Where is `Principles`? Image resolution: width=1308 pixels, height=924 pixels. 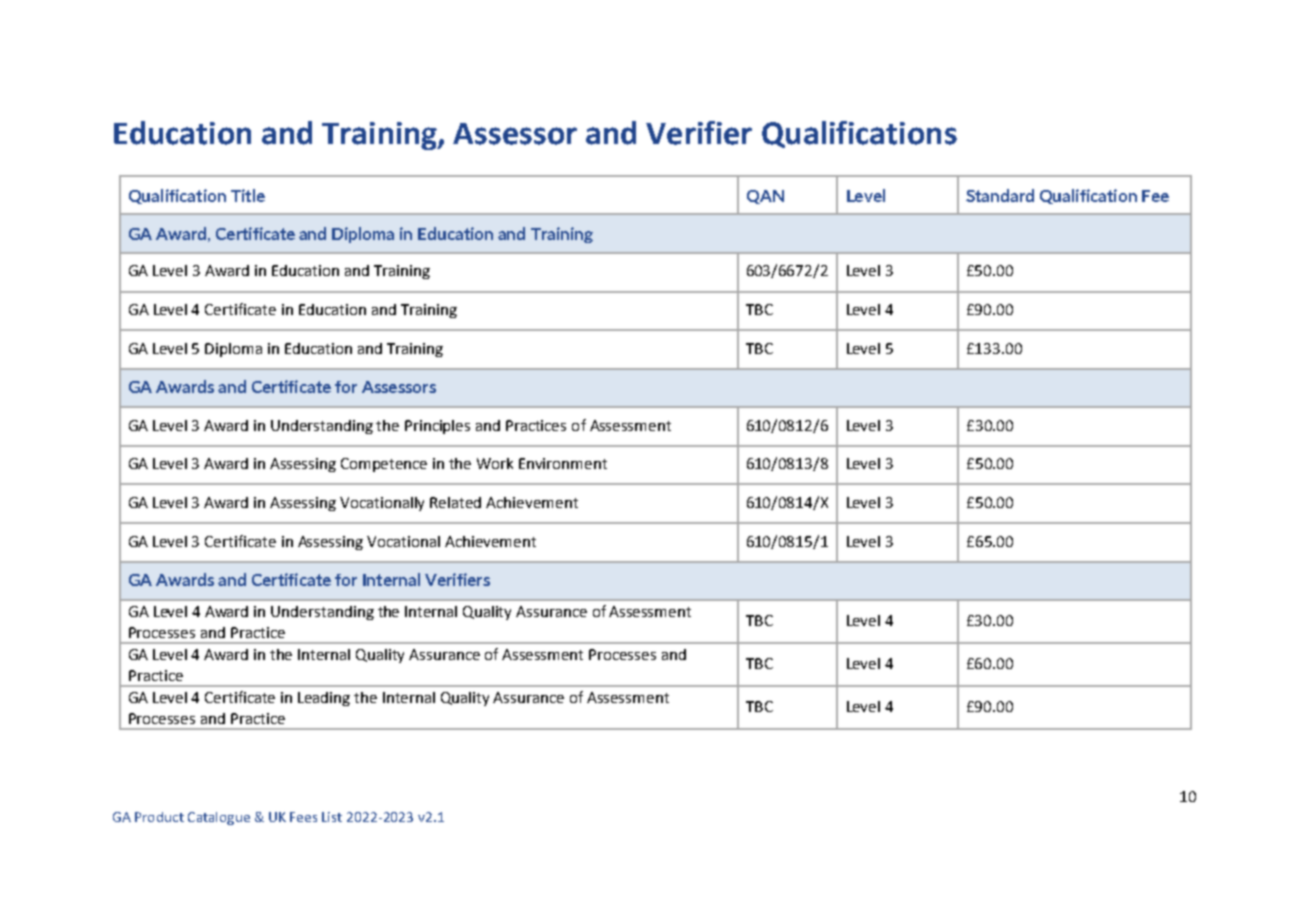
Principles is located at coordinates (437, 427).
